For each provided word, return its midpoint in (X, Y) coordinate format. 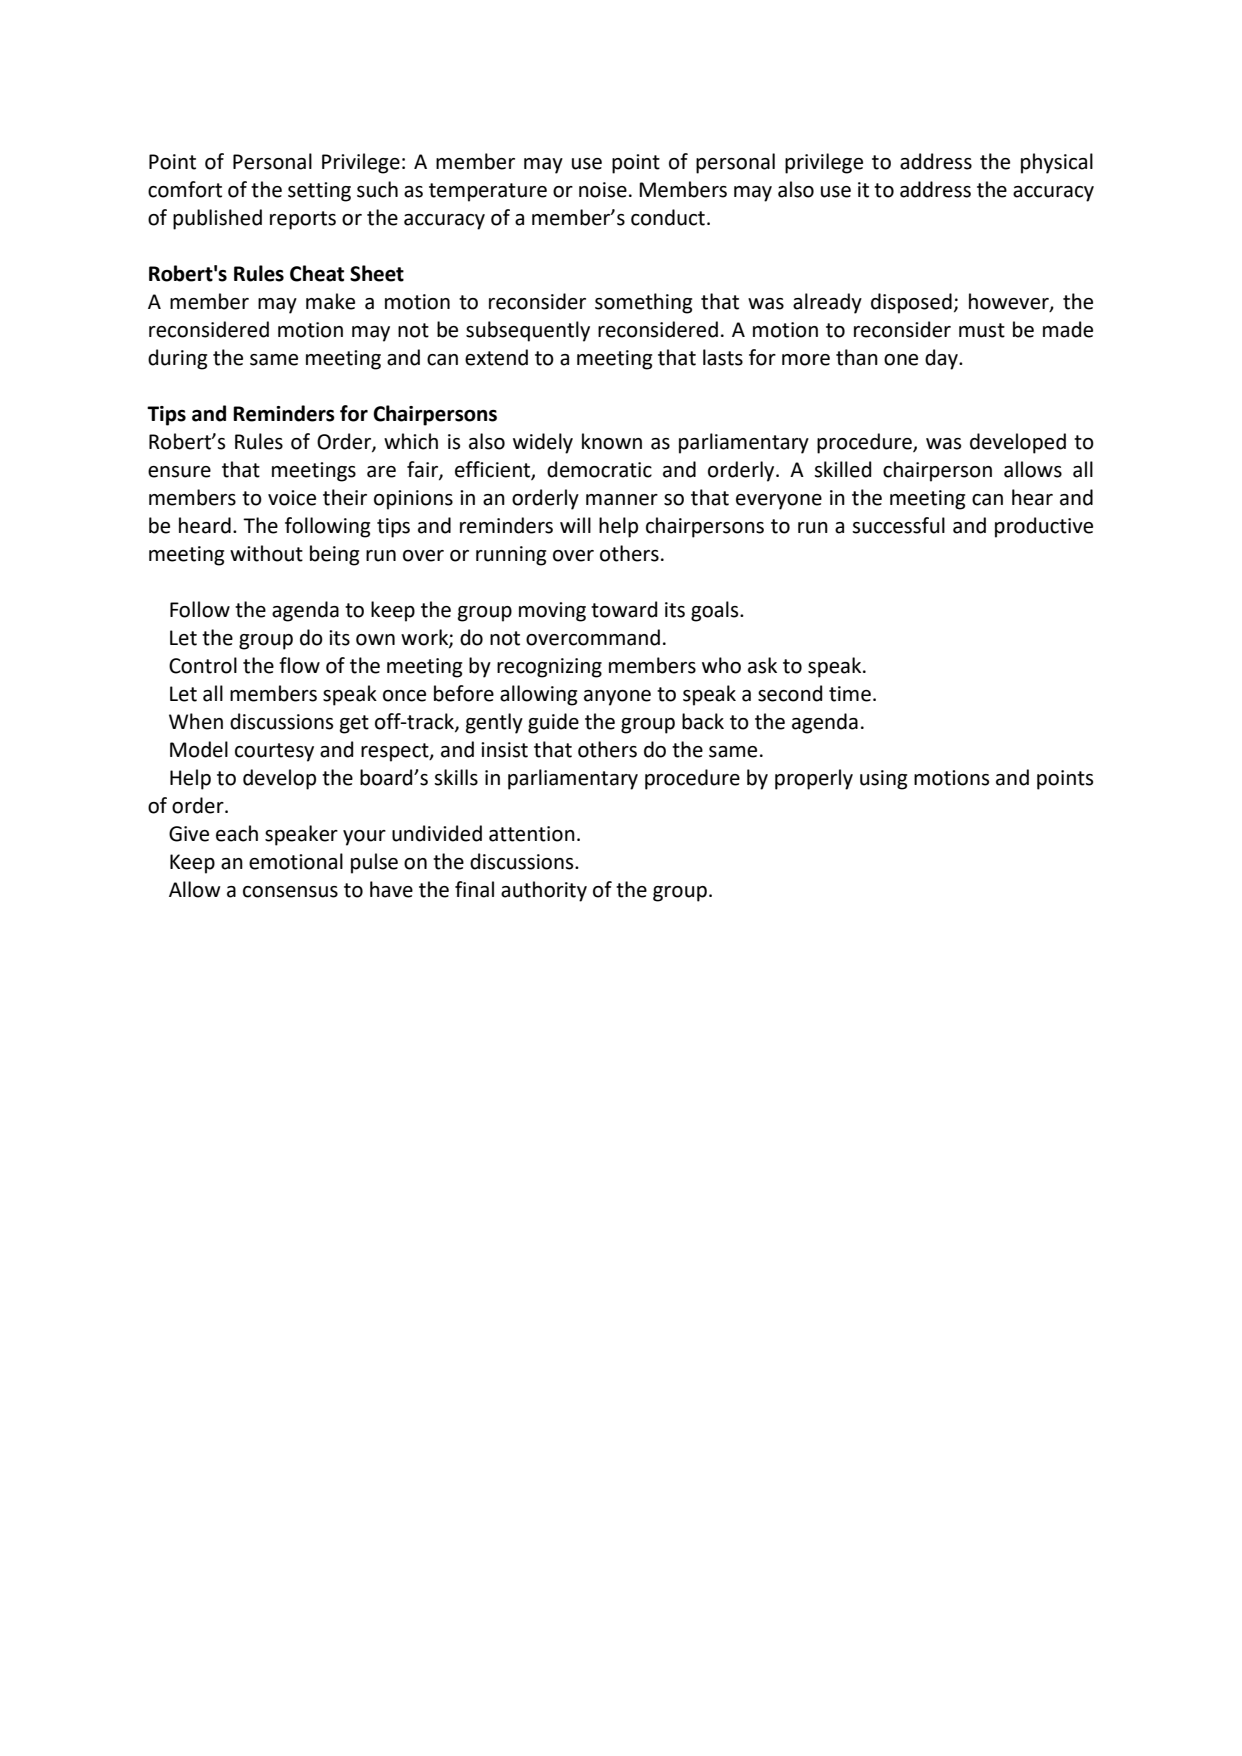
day (942, 359)
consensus (290, 892)
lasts (723, 357)
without (266, 553)
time (850, 694)
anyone (617, 698)
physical (1057, 163)
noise (603, 190)
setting (319, 192)
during (177, 359)
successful (898, 525)
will (575, 525)
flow (299, 665)
